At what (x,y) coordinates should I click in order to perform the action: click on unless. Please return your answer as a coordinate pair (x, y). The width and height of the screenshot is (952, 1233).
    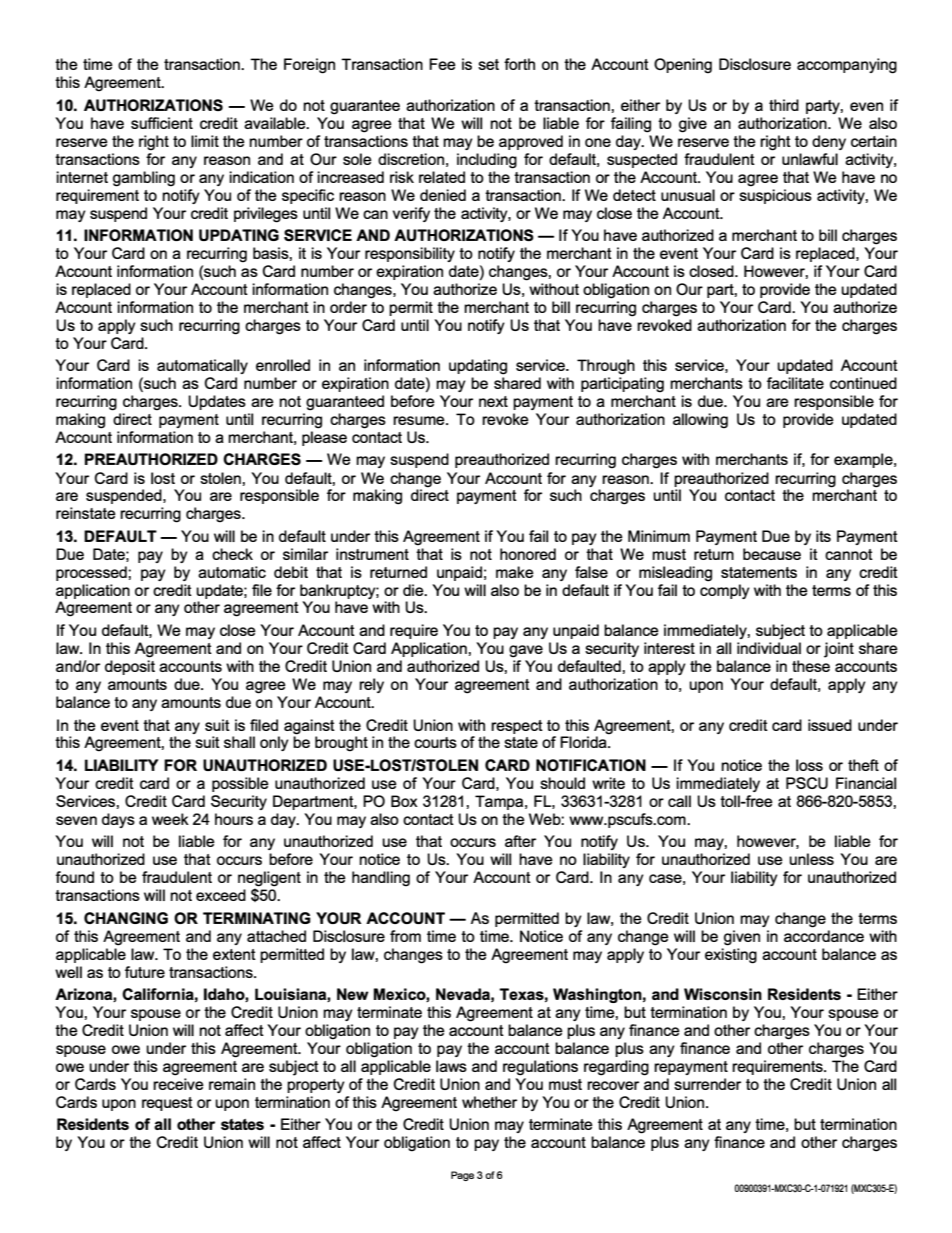
    Looking at the image, I should click on (811, 859).
